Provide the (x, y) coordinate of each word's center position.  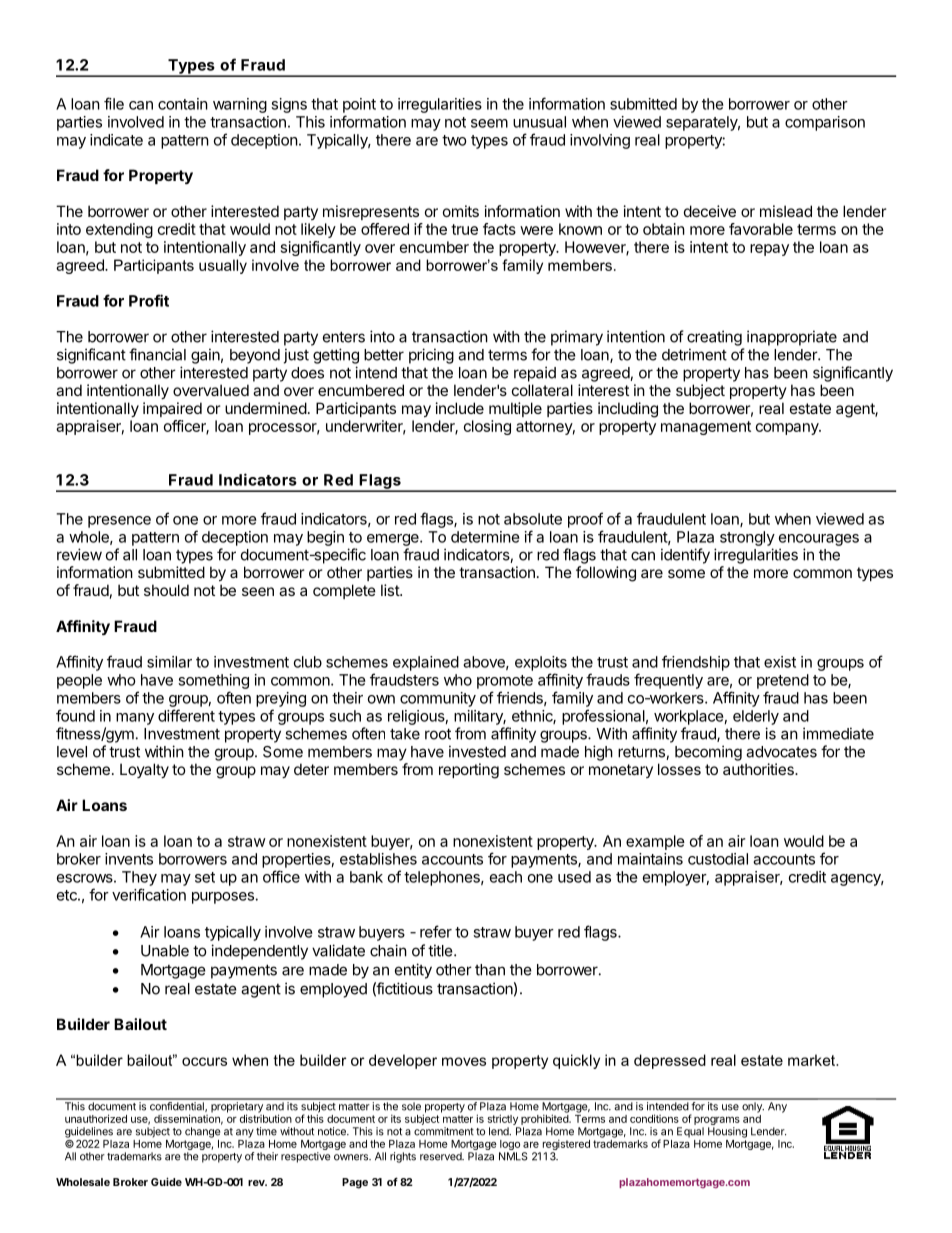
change (202, 1132)
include (460, 408)
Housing (727, 1132)
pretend (783, 681)
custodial (718, 859)
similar (169, 662)
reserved (442, 1156)
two (454, 140)
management (706, 428)
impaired (172, 409)
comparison (825, 123)
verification (149, 894)
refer (436, 931)
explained (426, 663)
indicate (116, 140)
